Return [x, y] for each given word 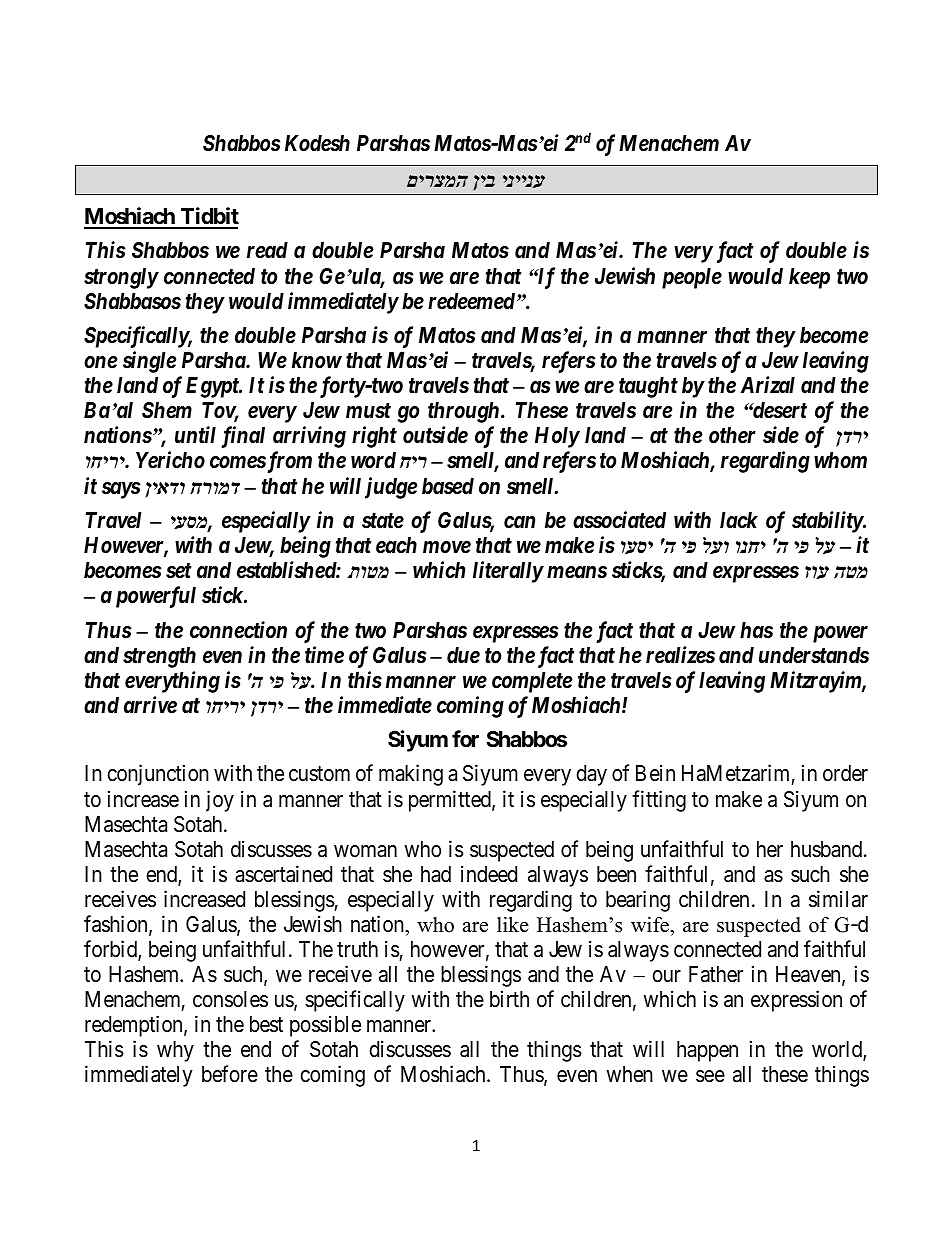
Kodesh [317, 143]
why [175, 1051]
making [411, 775]
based [448, 486]
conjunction [158, 775]
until [195, 434]
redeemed [471, 301]
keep [809, 278]
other [732, 435]
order [845, 773]
